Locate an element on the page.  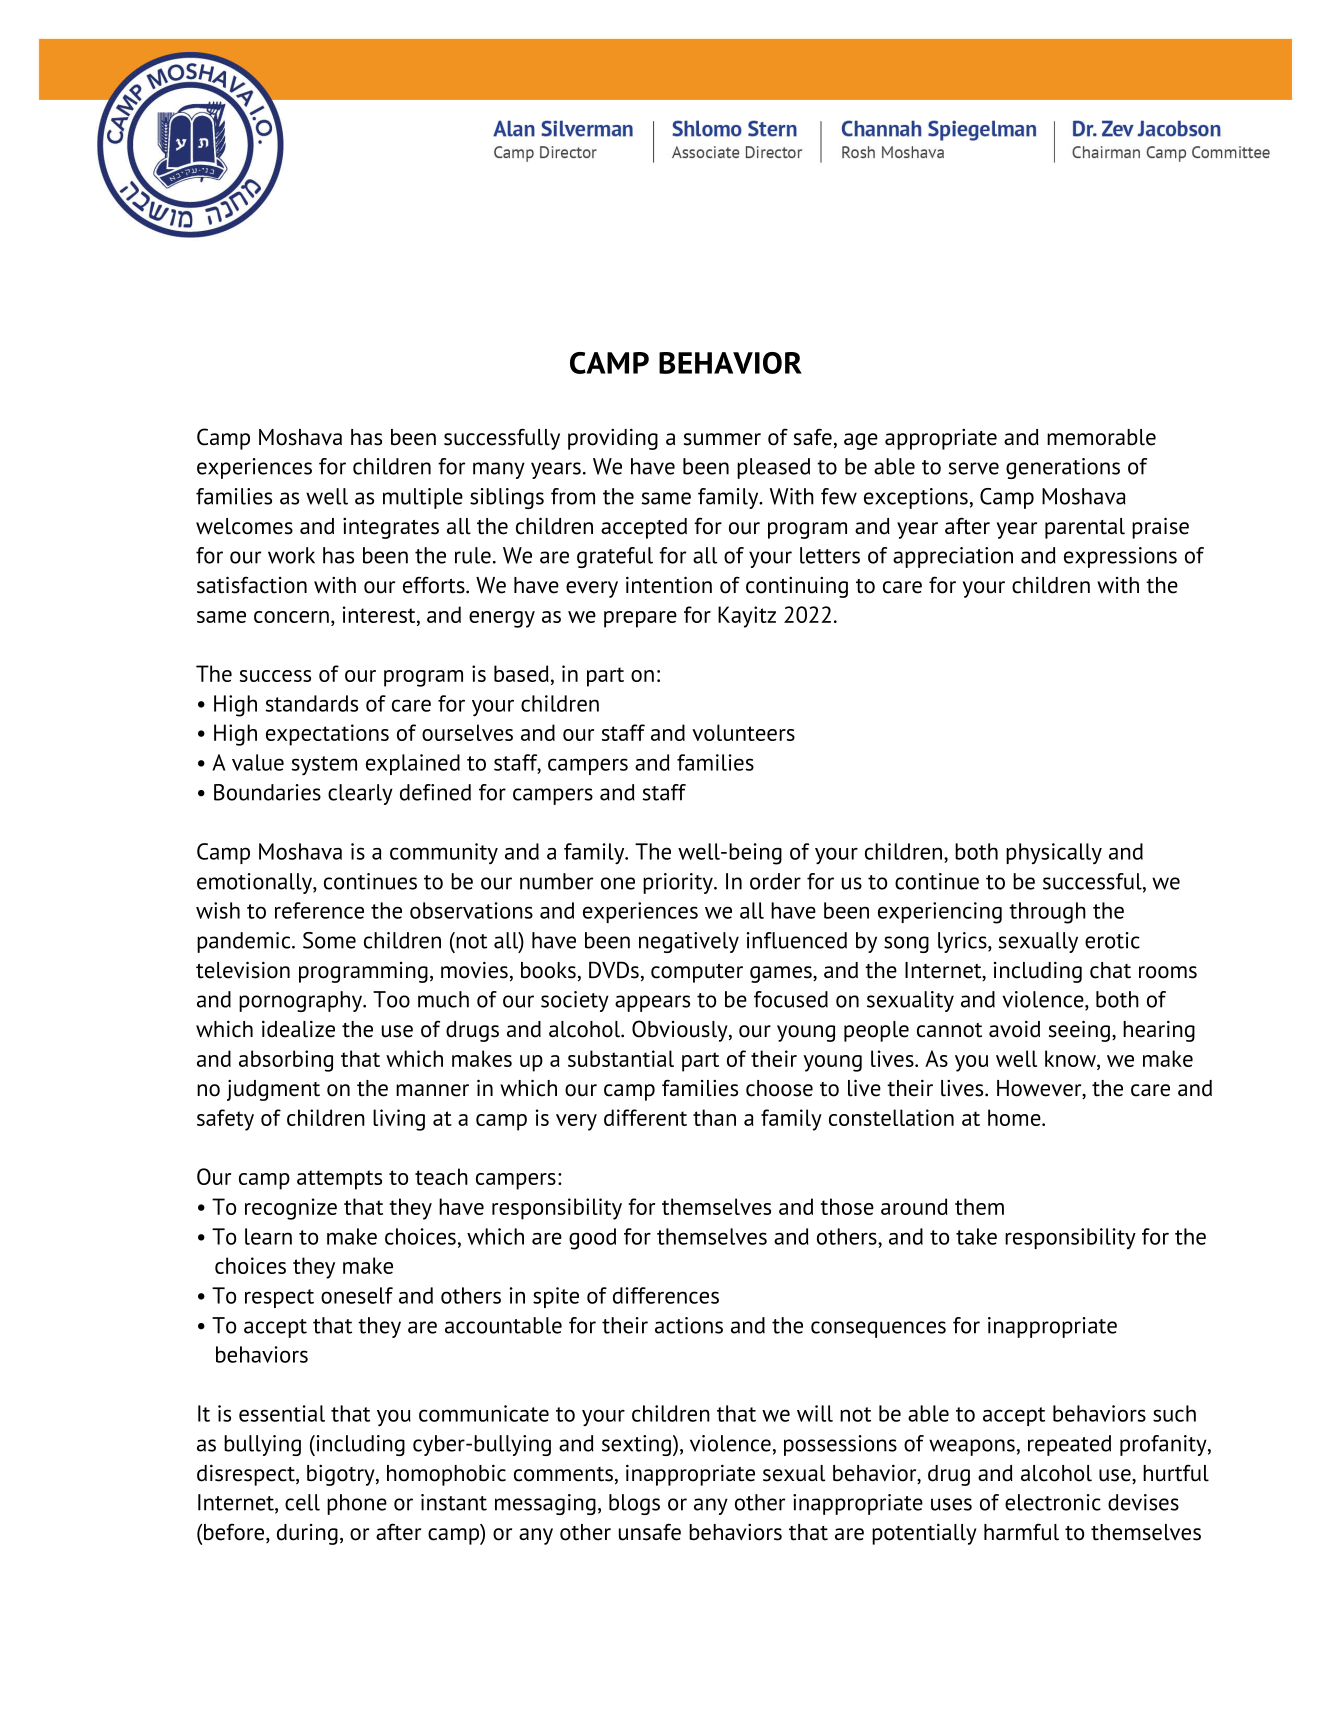
summer is located at coordinates (722, 439).
